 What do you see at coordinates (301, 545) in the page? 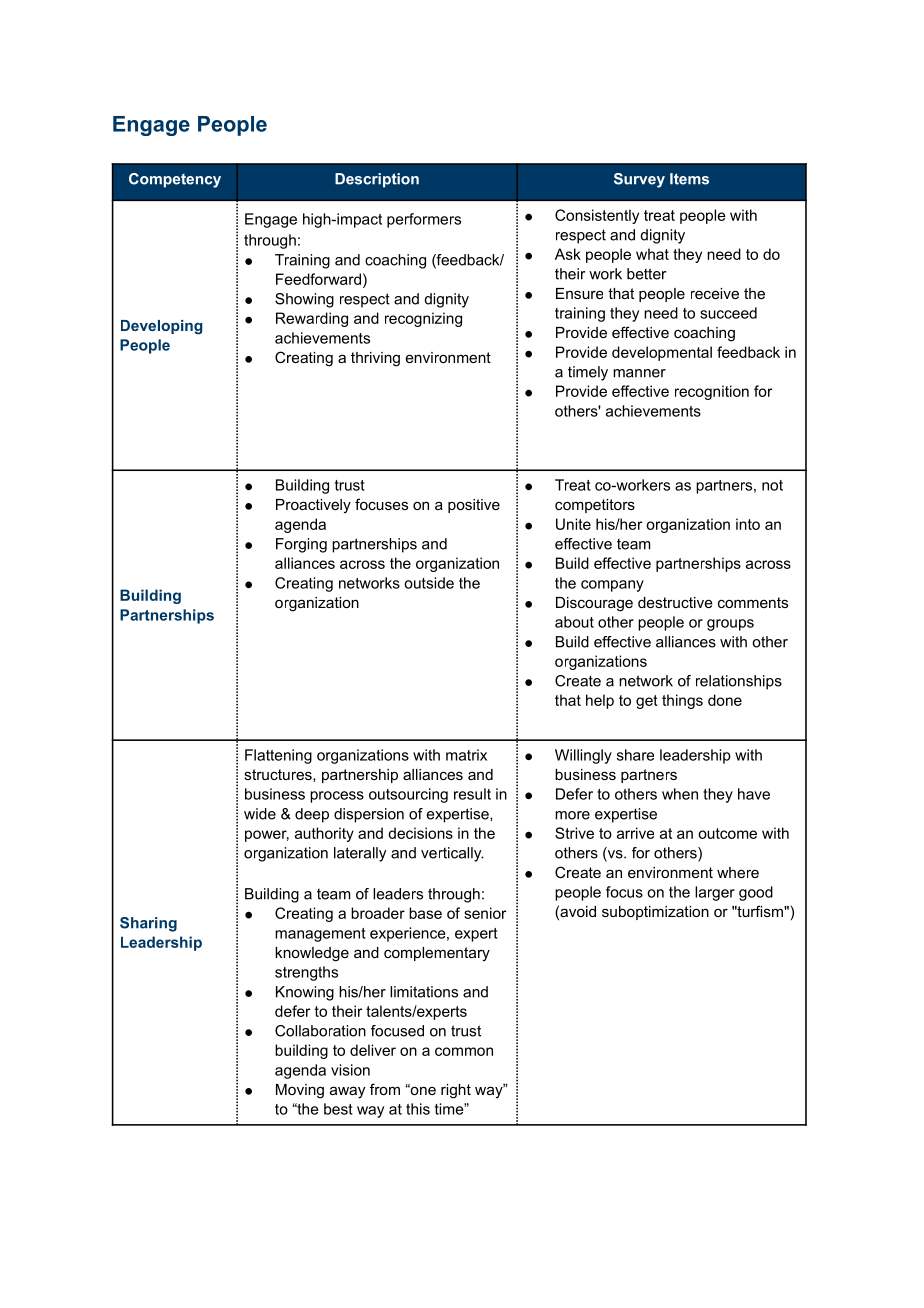
I see `Forging` at bounding box center [301, 545].
